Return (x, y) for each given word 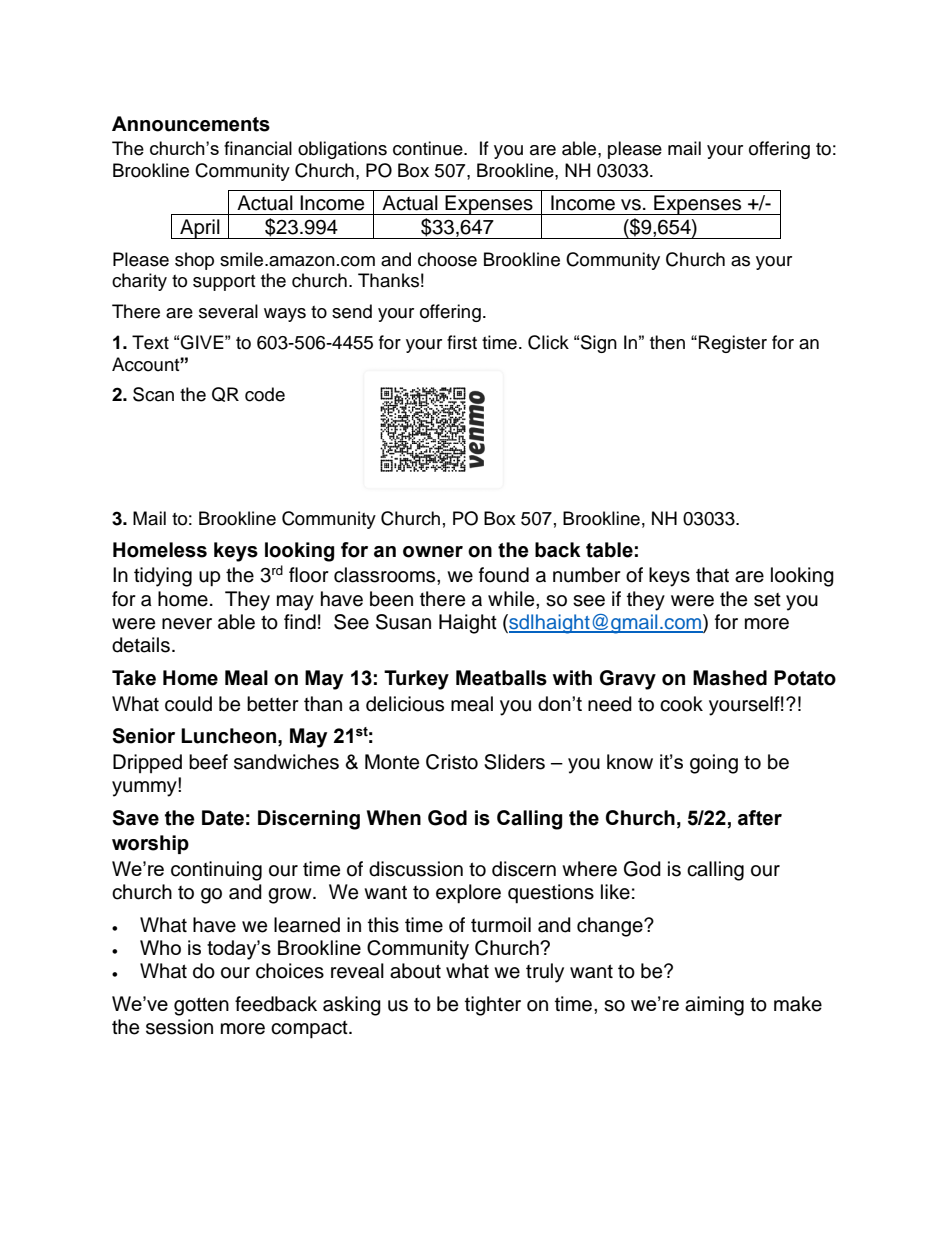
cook (681, 704)
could (188, 704)
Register (733, 344)
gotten (201, 1006)
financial (258, 148)
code (265, 394)
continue (429, 148)
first (462, 342)
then (667, 342)
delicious (405, 704)
